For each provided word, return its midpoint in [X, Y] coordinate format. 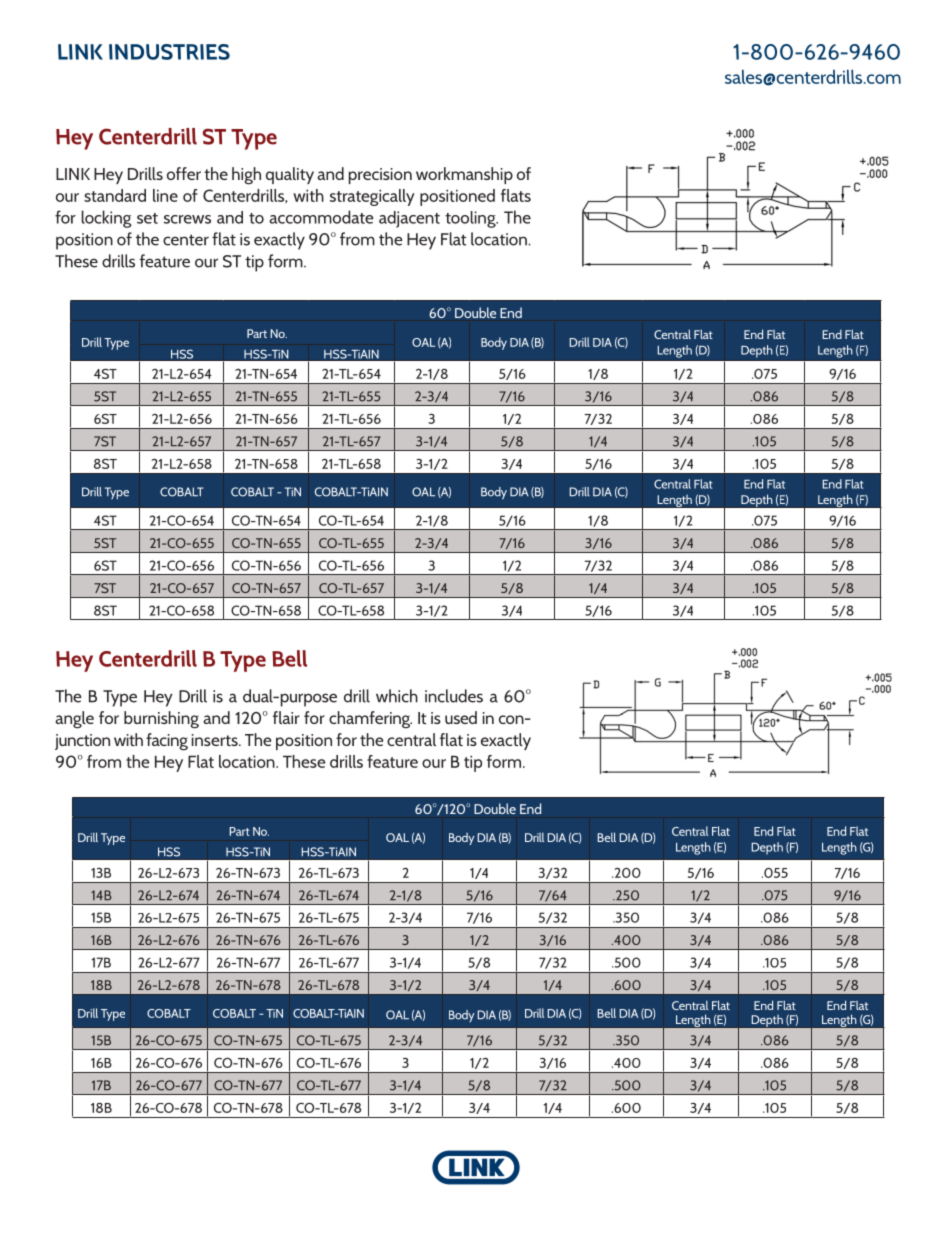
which [397, 696]
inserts [216, 740]
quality [290, 175]
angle [74, 720]
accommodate [321, 217]
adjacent [409, 219]
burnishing [161, 720]
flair [286, 717]
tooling [471, 219]
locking [107, 219]
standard [115, 195]
